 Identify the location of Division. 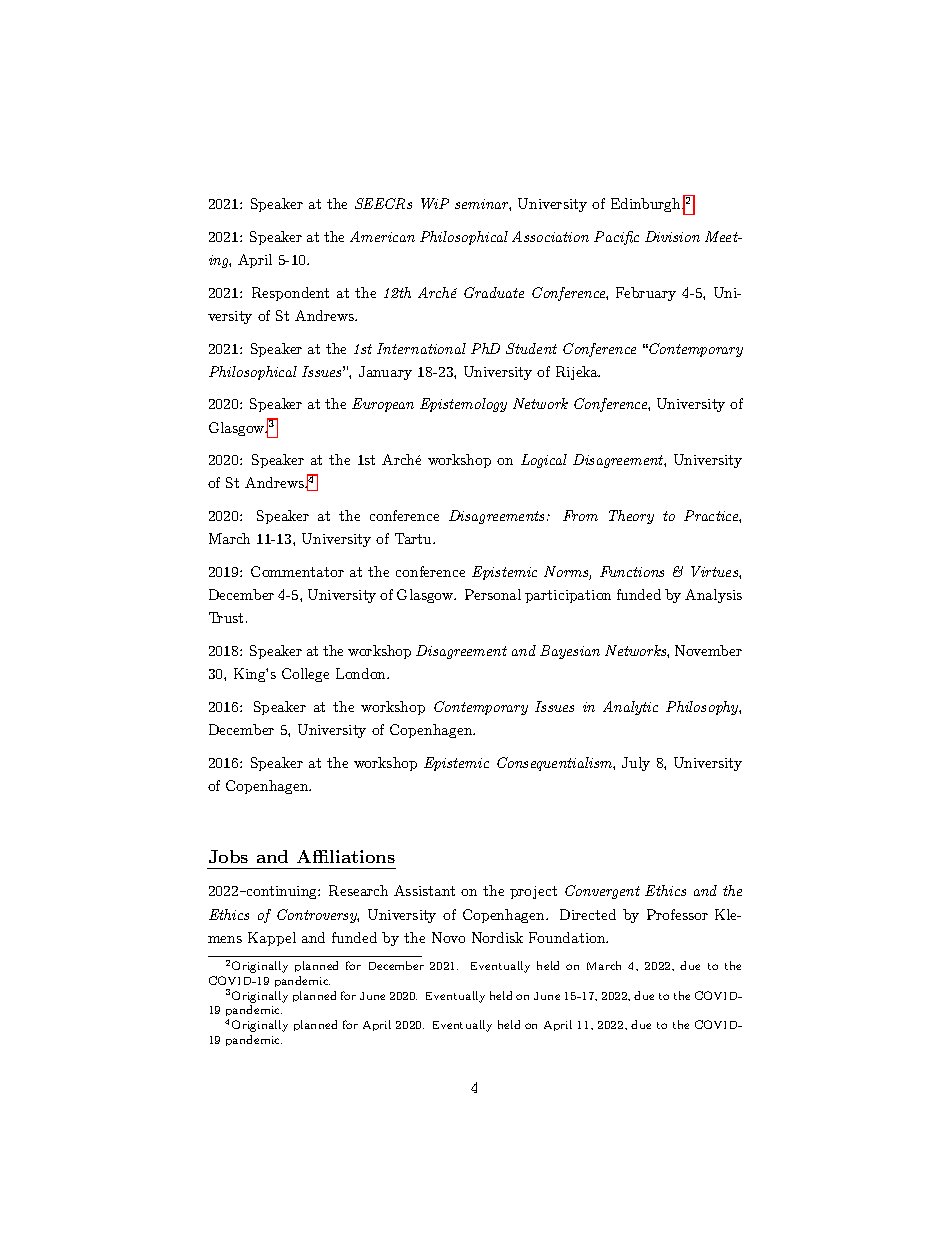
(672, 236).
